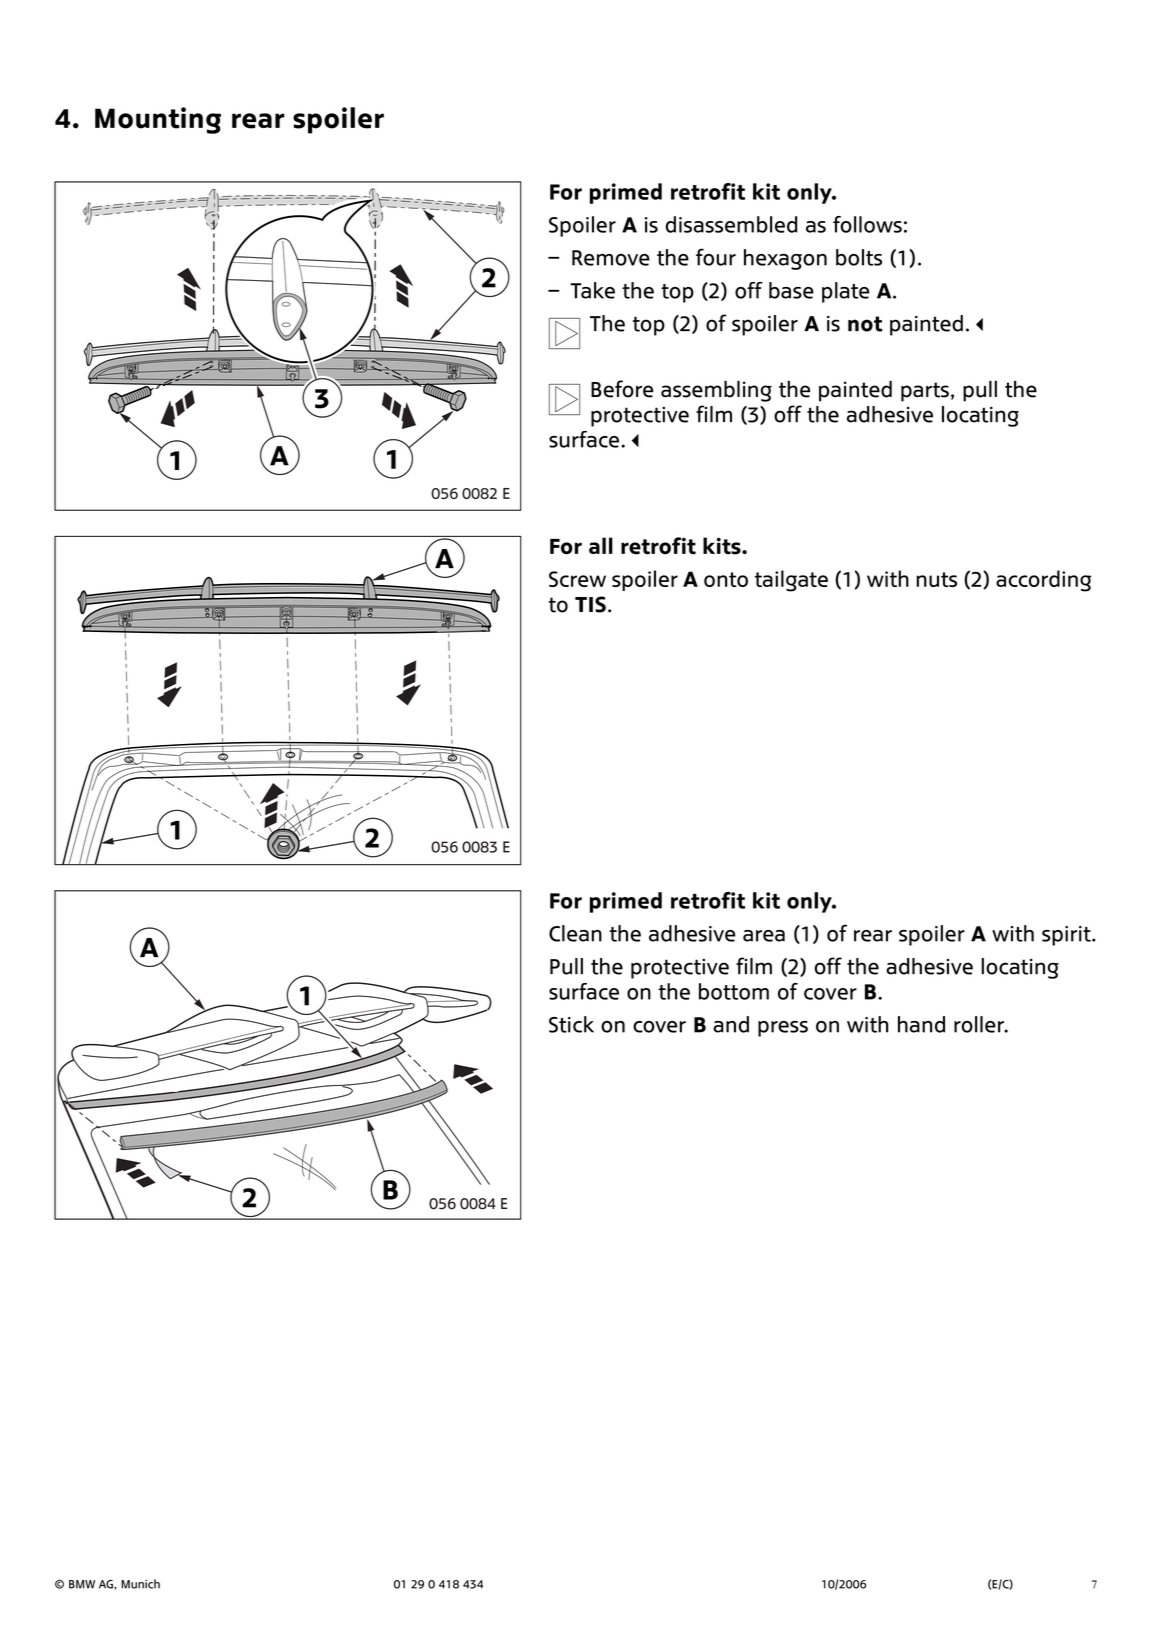  What do you see at coordinates (611, 258) in the screenshot?
I see `Remove` at bounding box center [611, 258].
